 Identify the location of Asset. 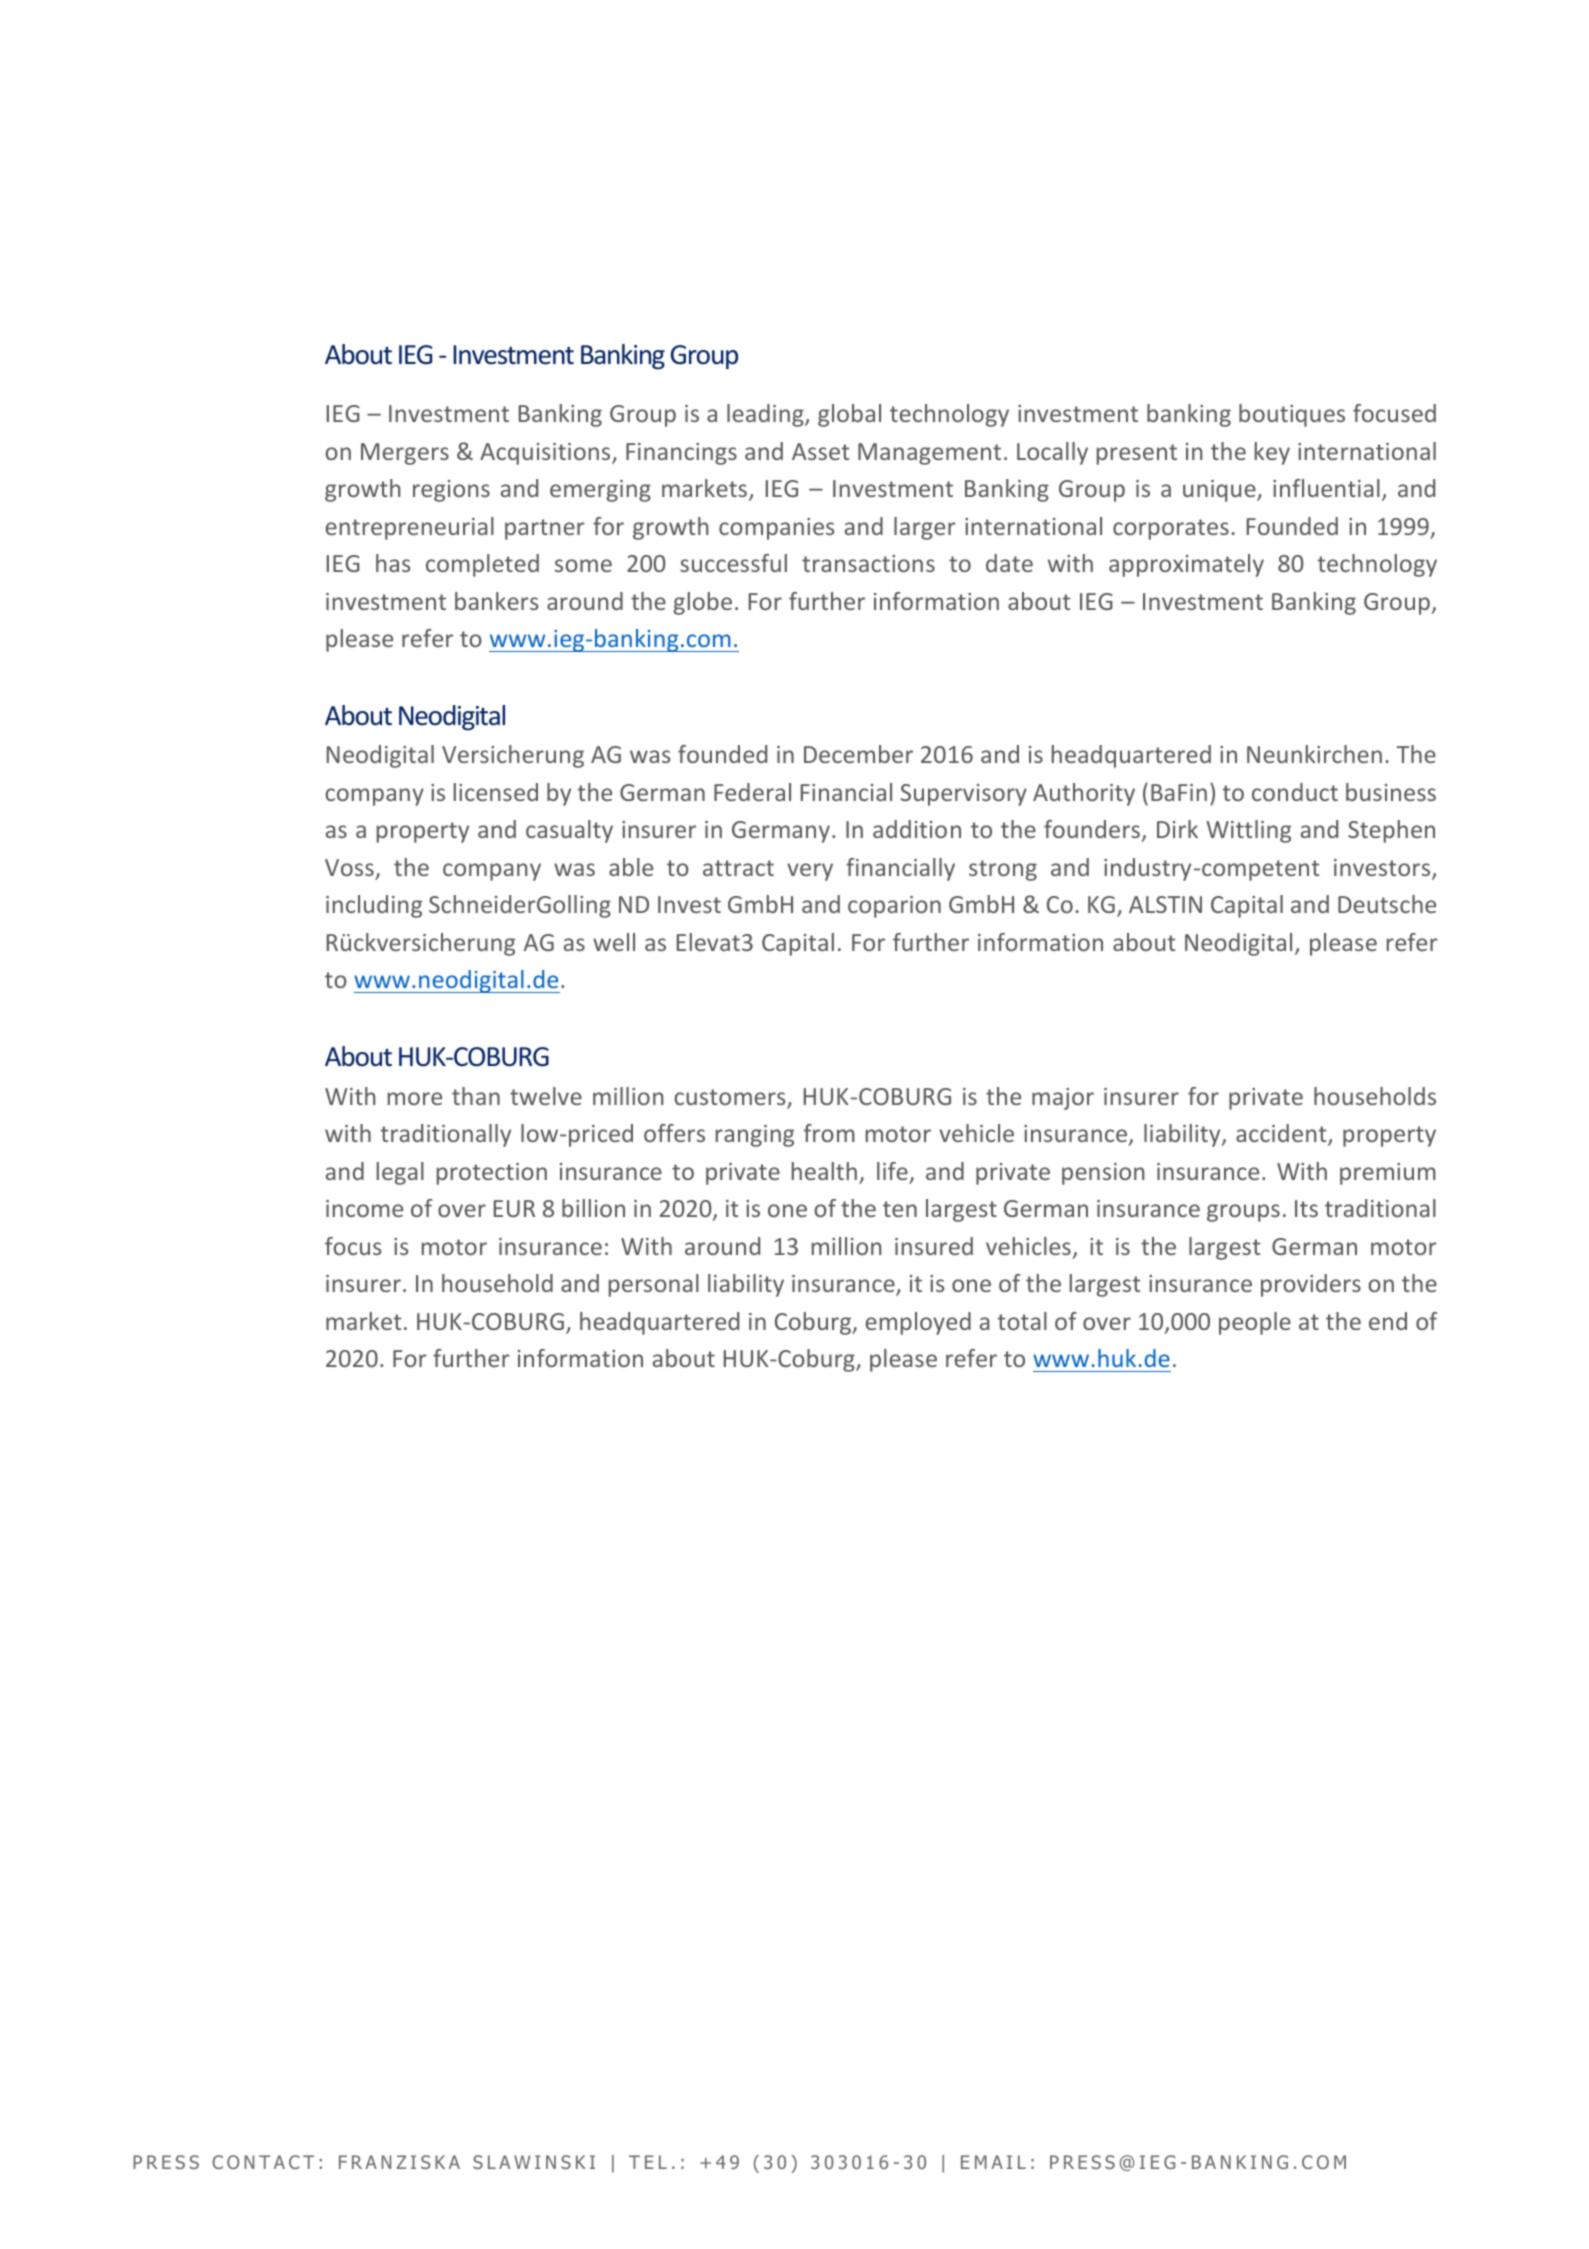
(820, 451).
